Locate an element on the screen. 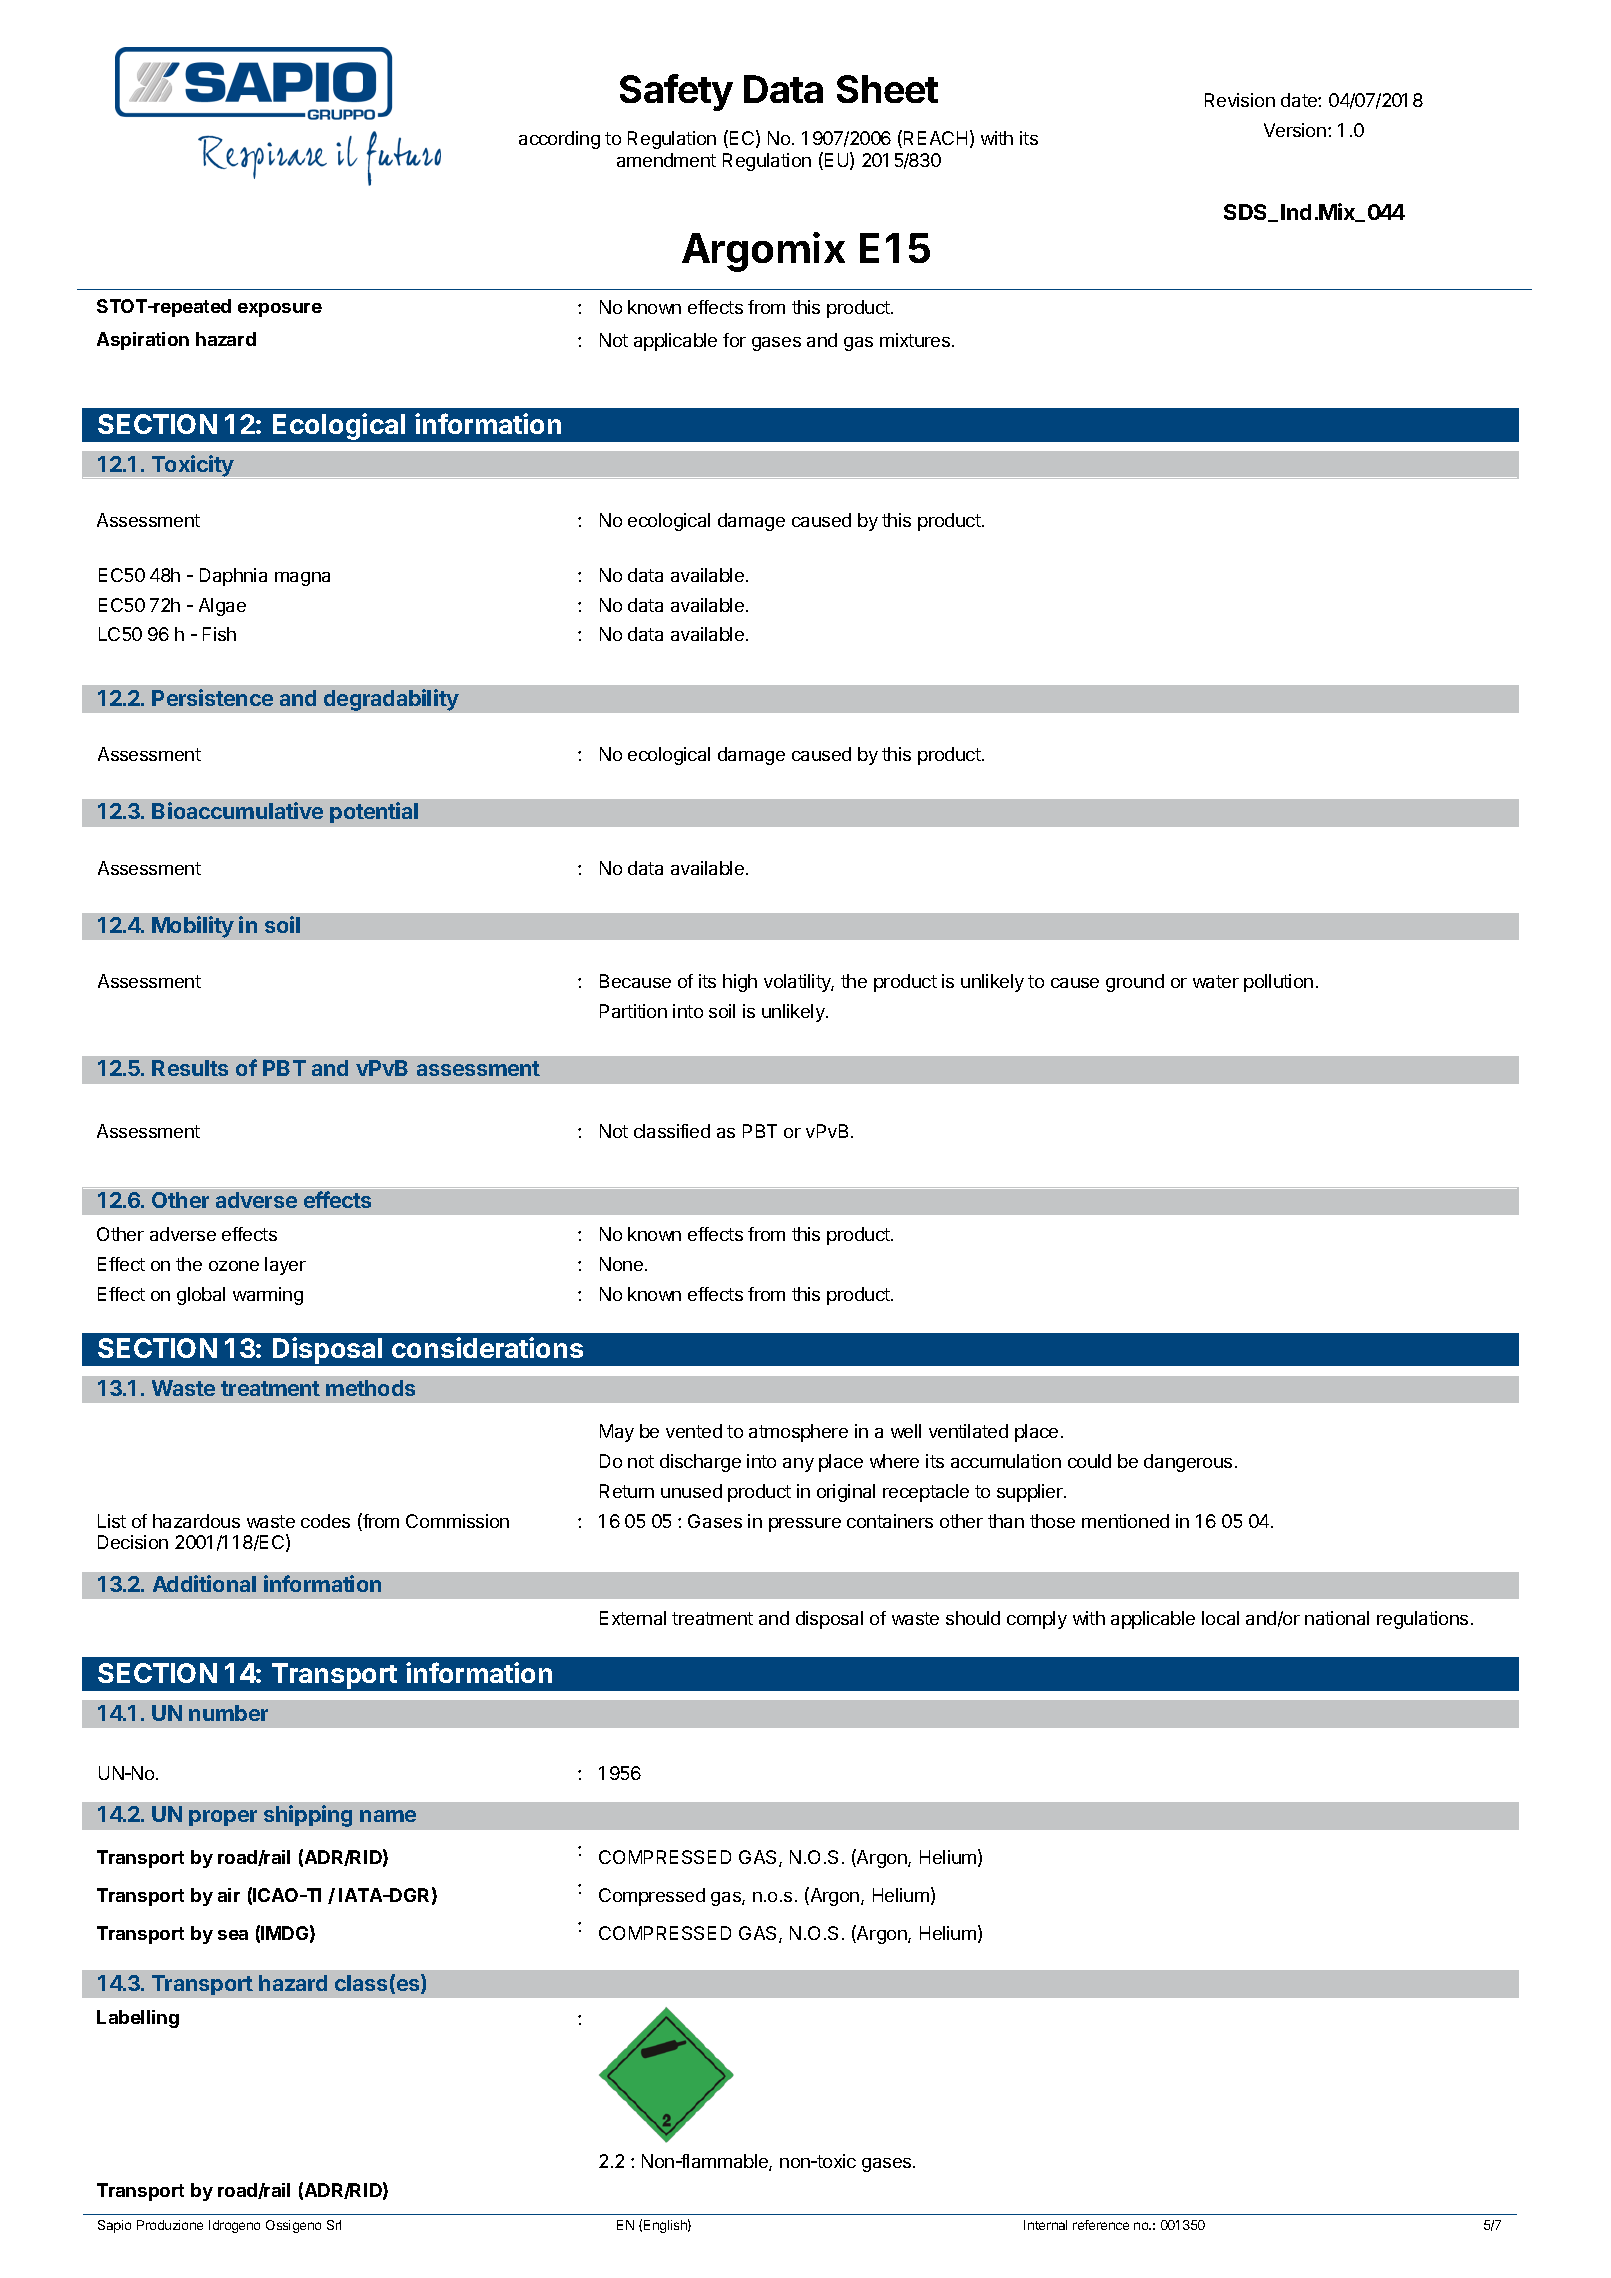 This screenshot has height=2278, width=1611. Daphnia is located at coordinates (233, 577).
